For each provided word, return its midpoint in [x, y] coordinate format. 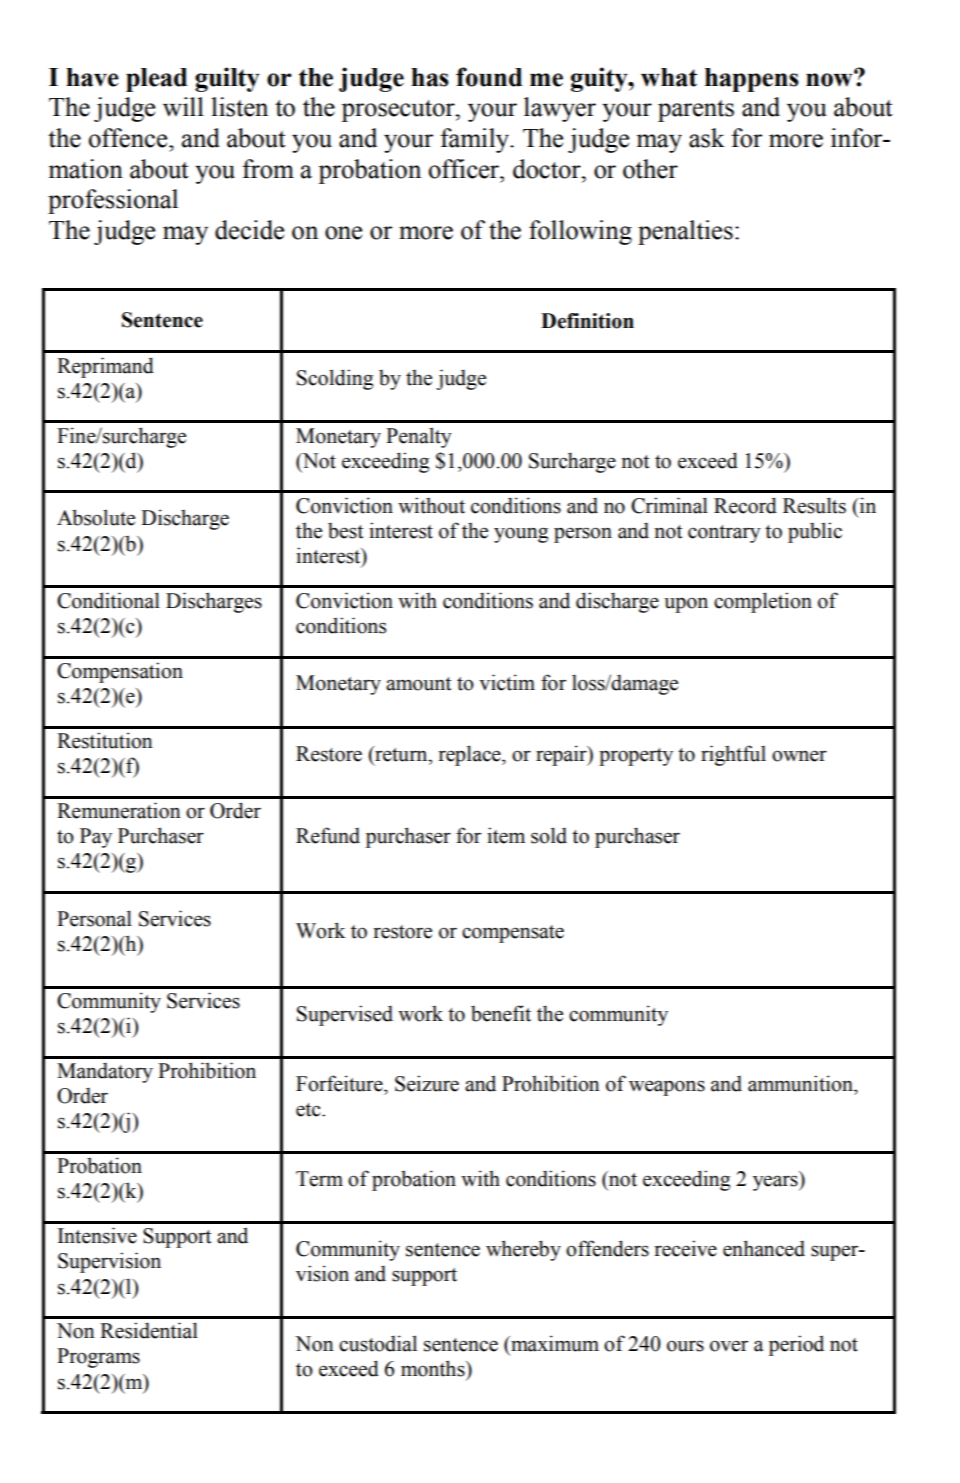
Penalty [419, 437]
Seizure [427, 1083]
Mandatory [105, 1072]
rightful [733, 755]
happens [752, 80]
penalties [685, 232]
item [506, 835]
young [521, 535]
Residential [149, 1330]
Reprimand [105, 367]
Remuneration [119, 810]
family [476, 140]
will [183, 107]
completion [763, 602]
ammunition [801, 1083]
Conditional [108, 600]
